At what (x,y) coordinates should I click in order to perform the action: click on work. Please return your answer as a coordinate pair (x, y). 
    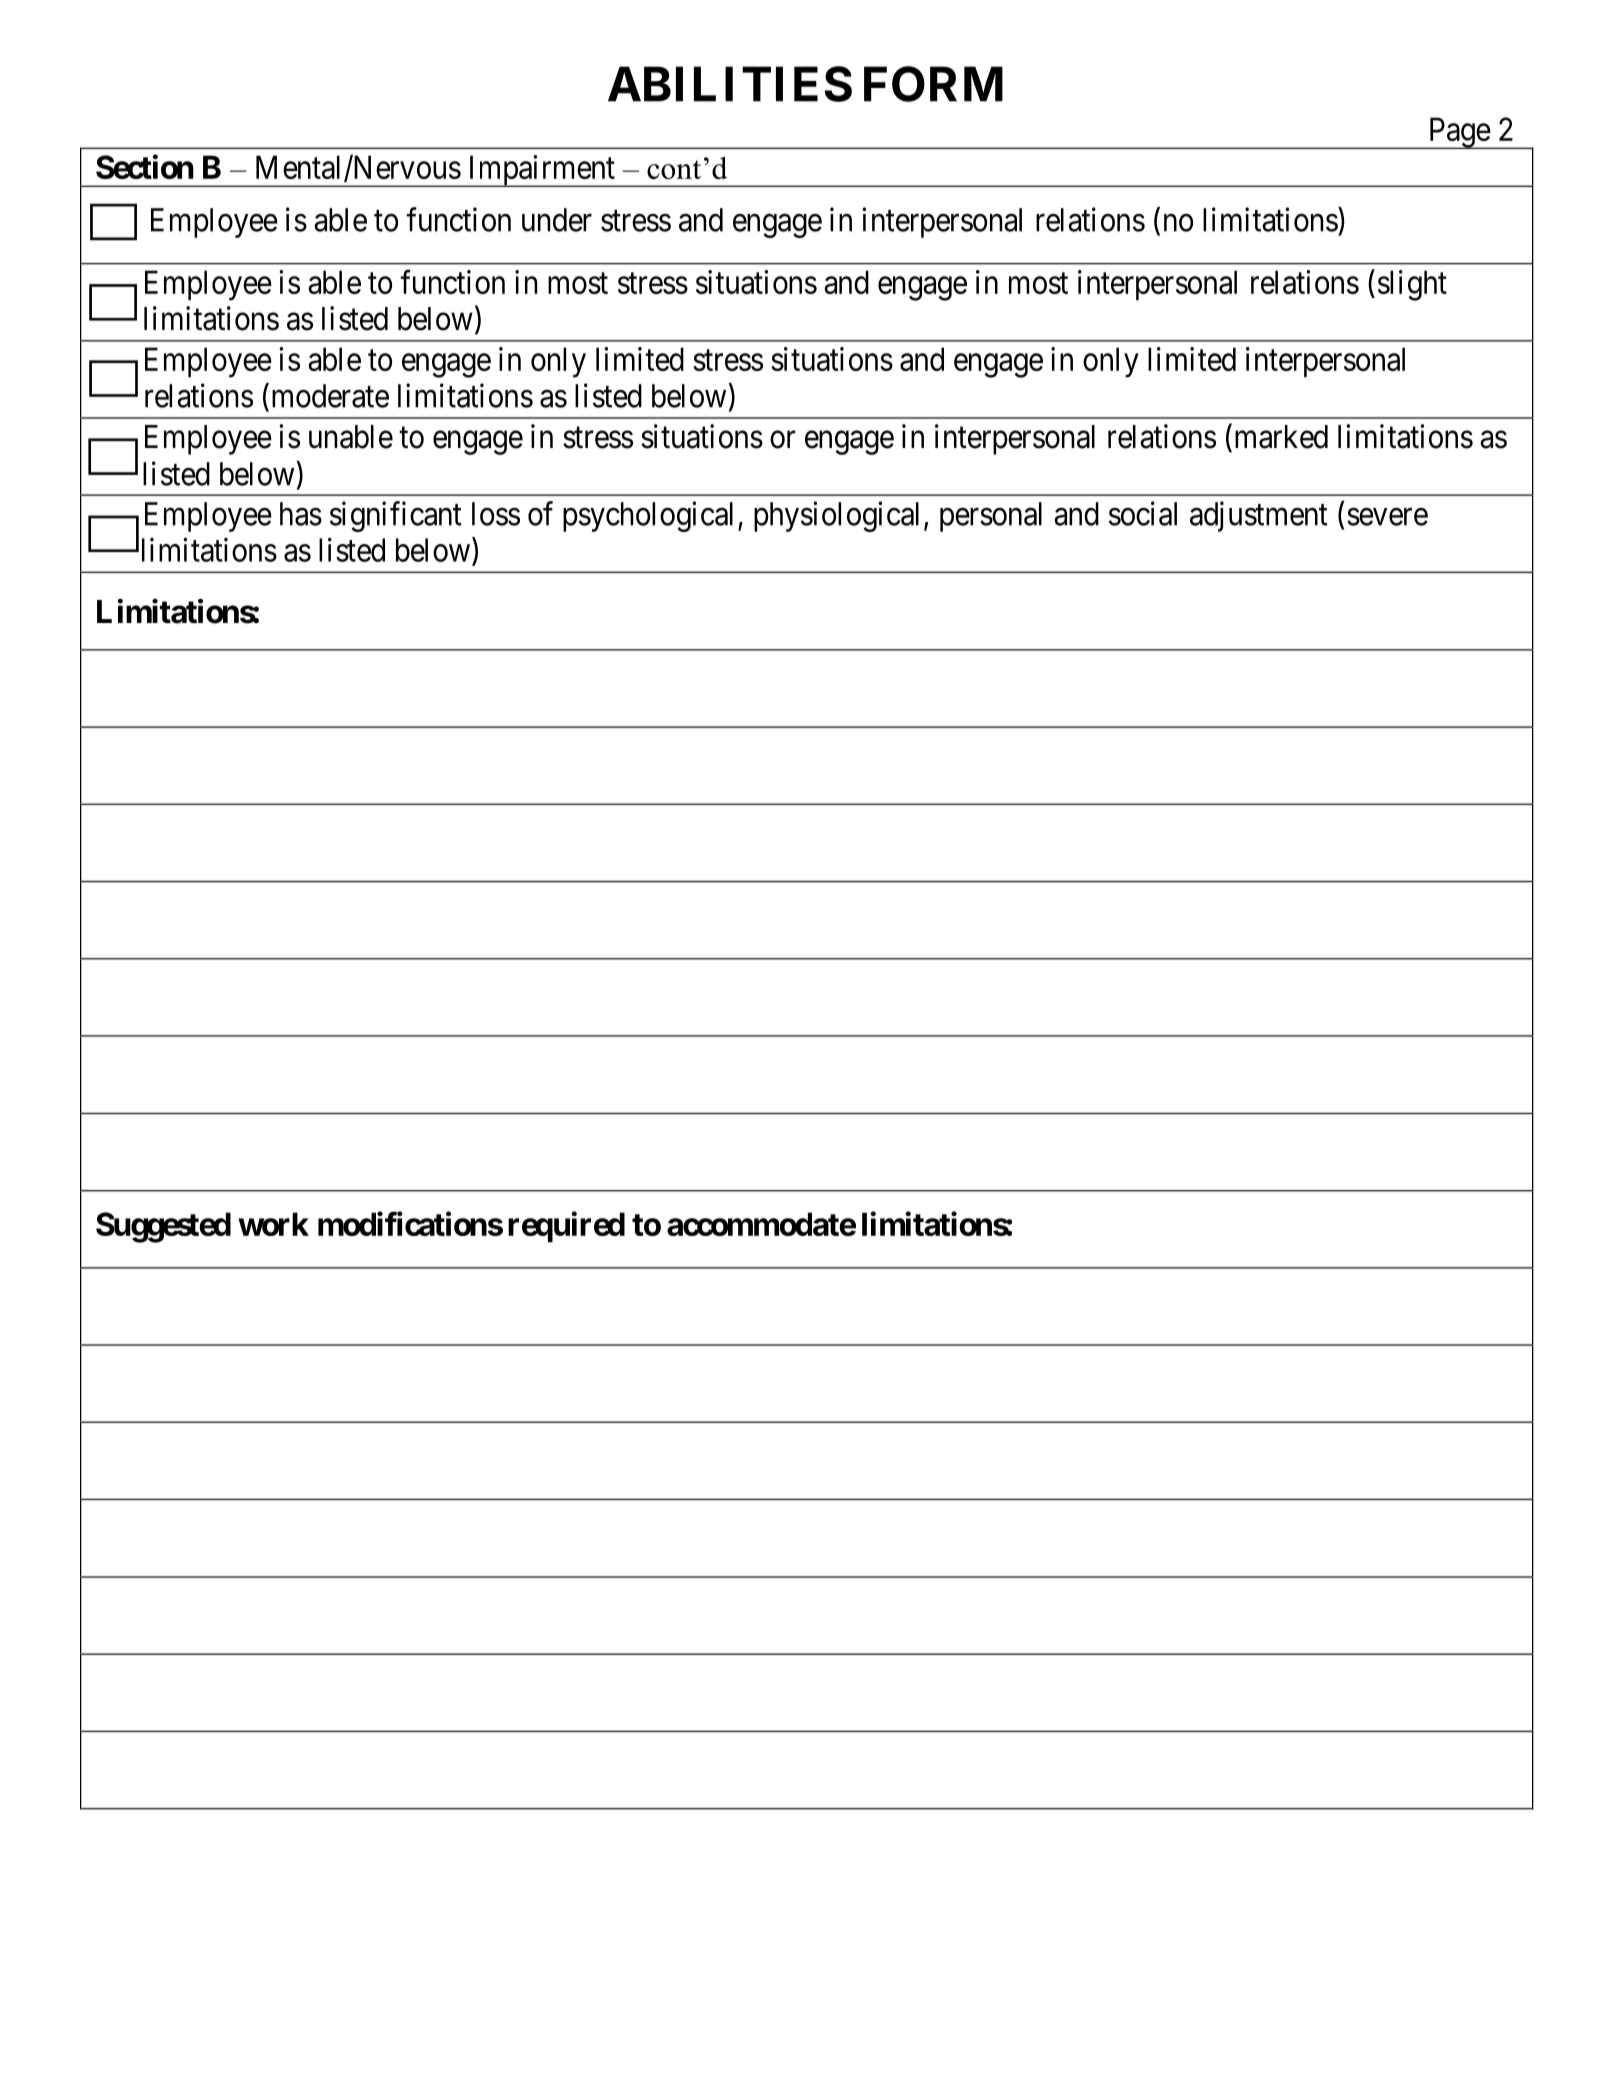
    Looking at the image, I should click on (273, 1224).
